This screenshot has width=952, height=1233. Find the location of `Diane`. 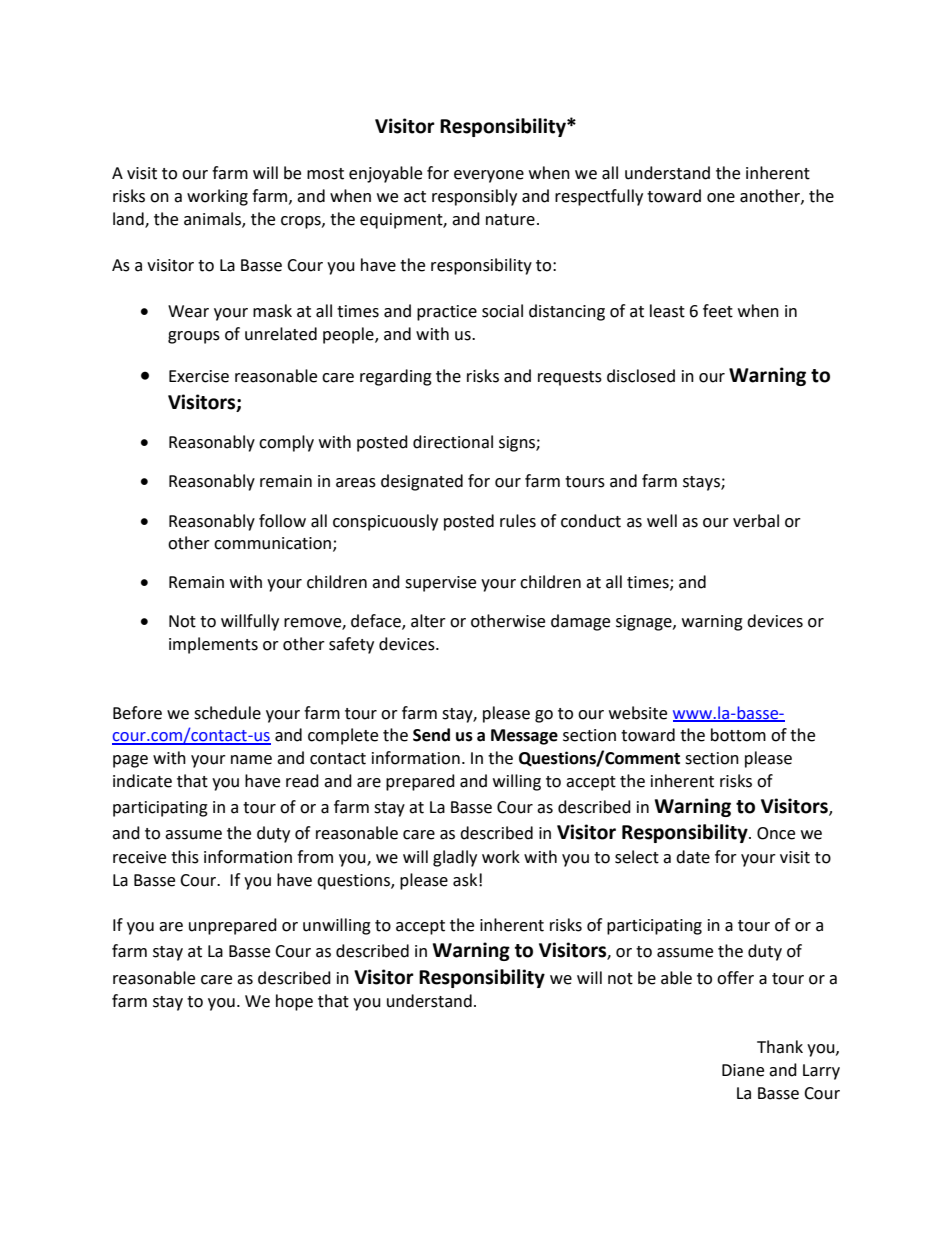

Diane is located at coordinates (743, 1070).
